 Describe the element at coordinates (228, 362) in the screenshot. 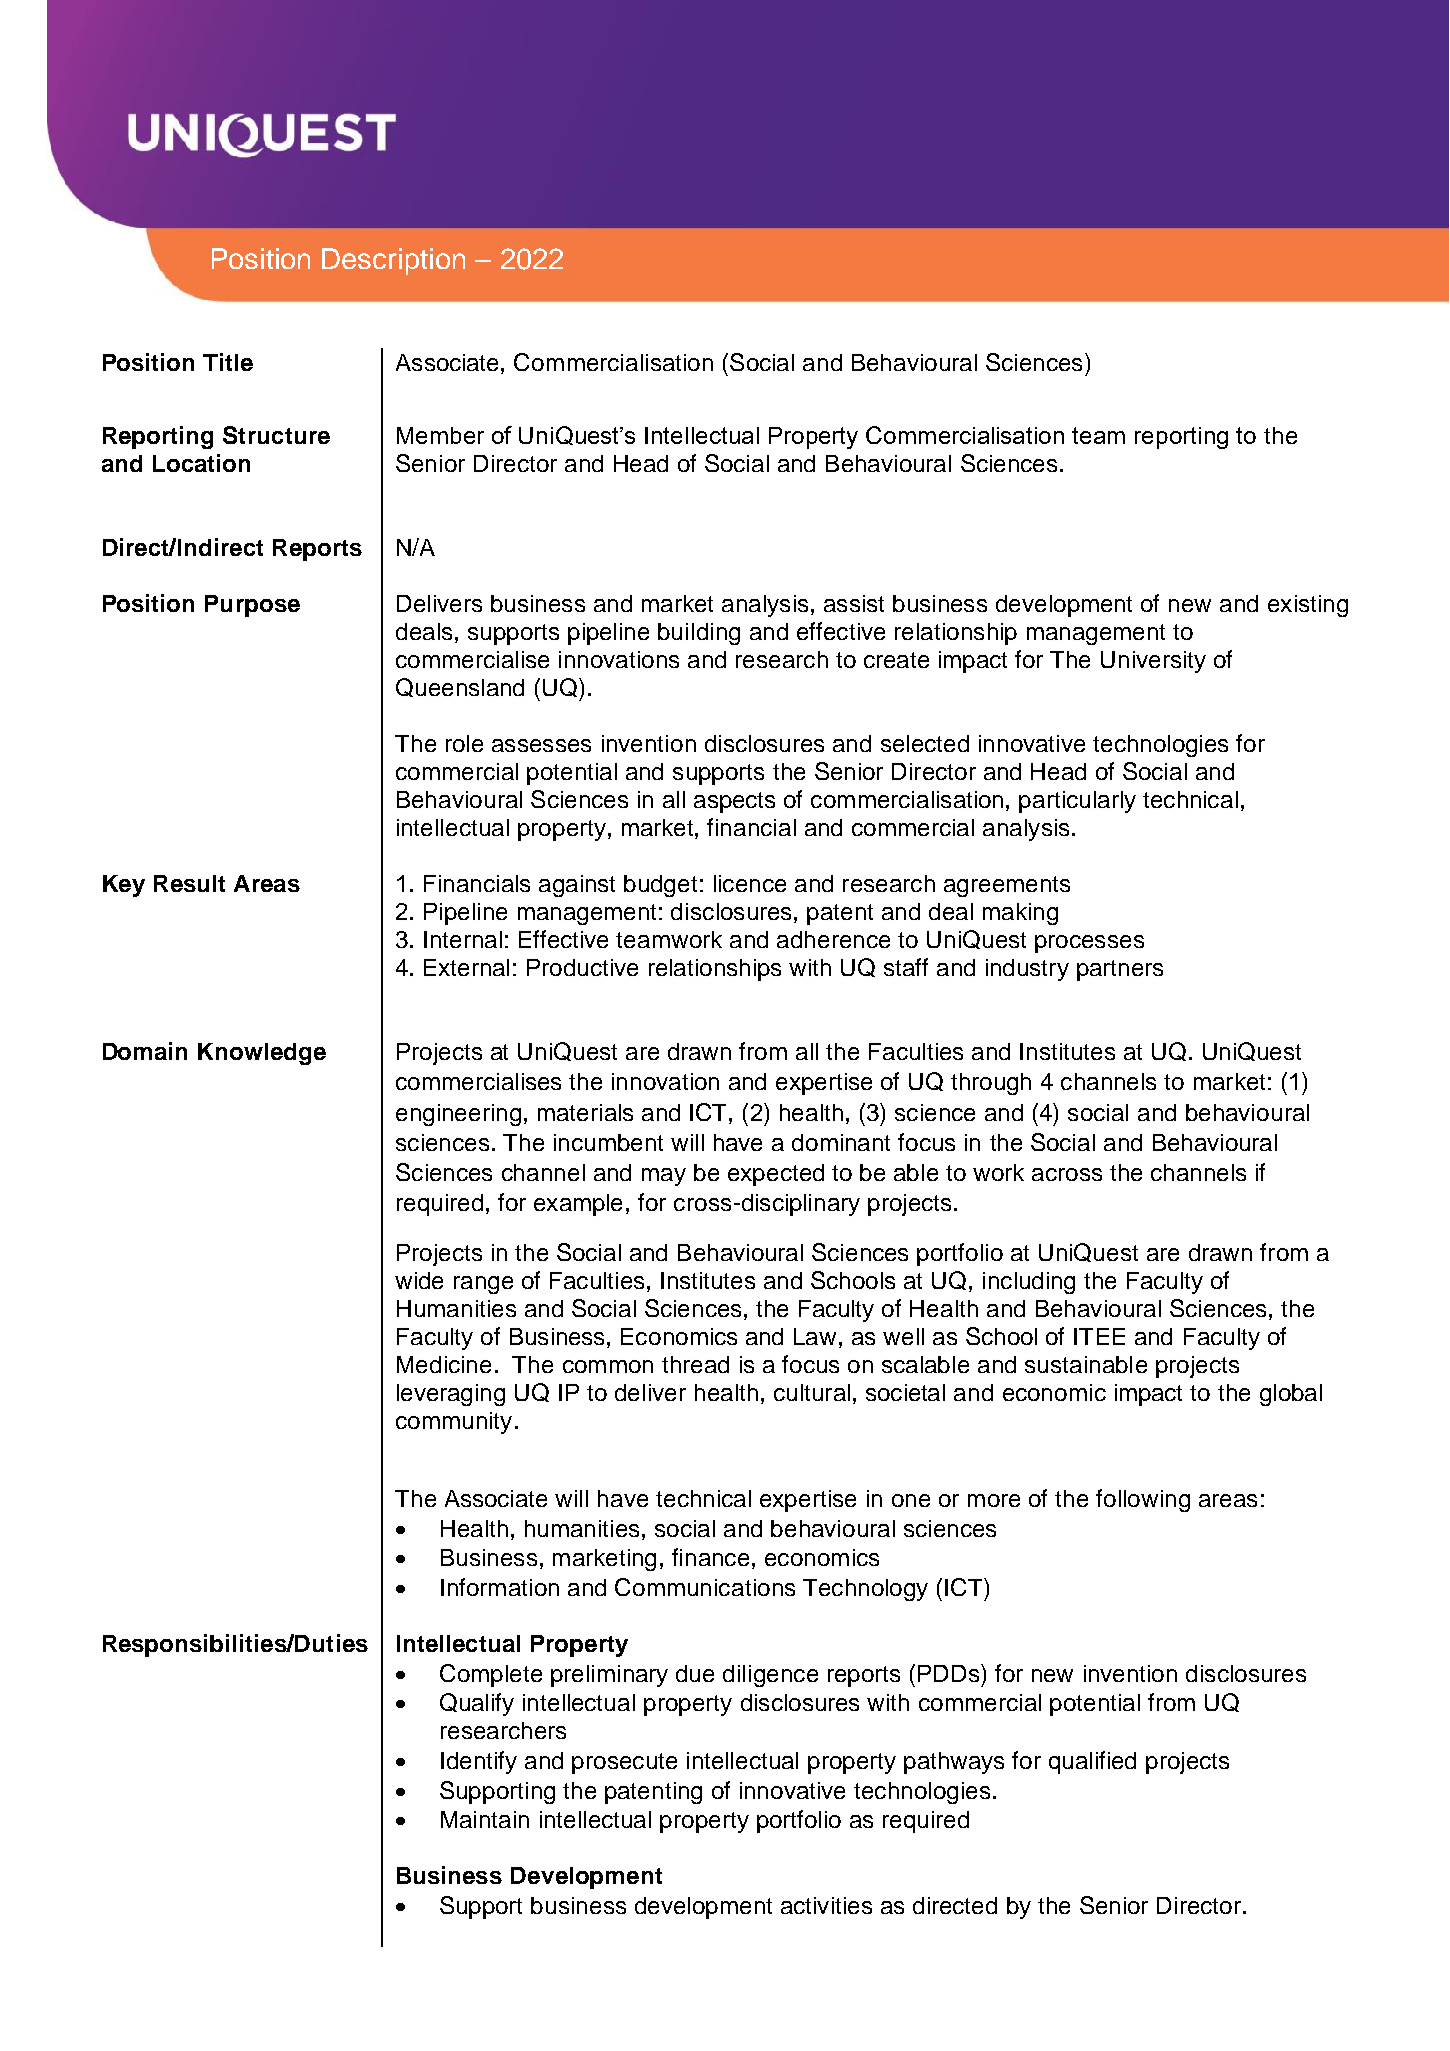

I see `Title` at that location.
